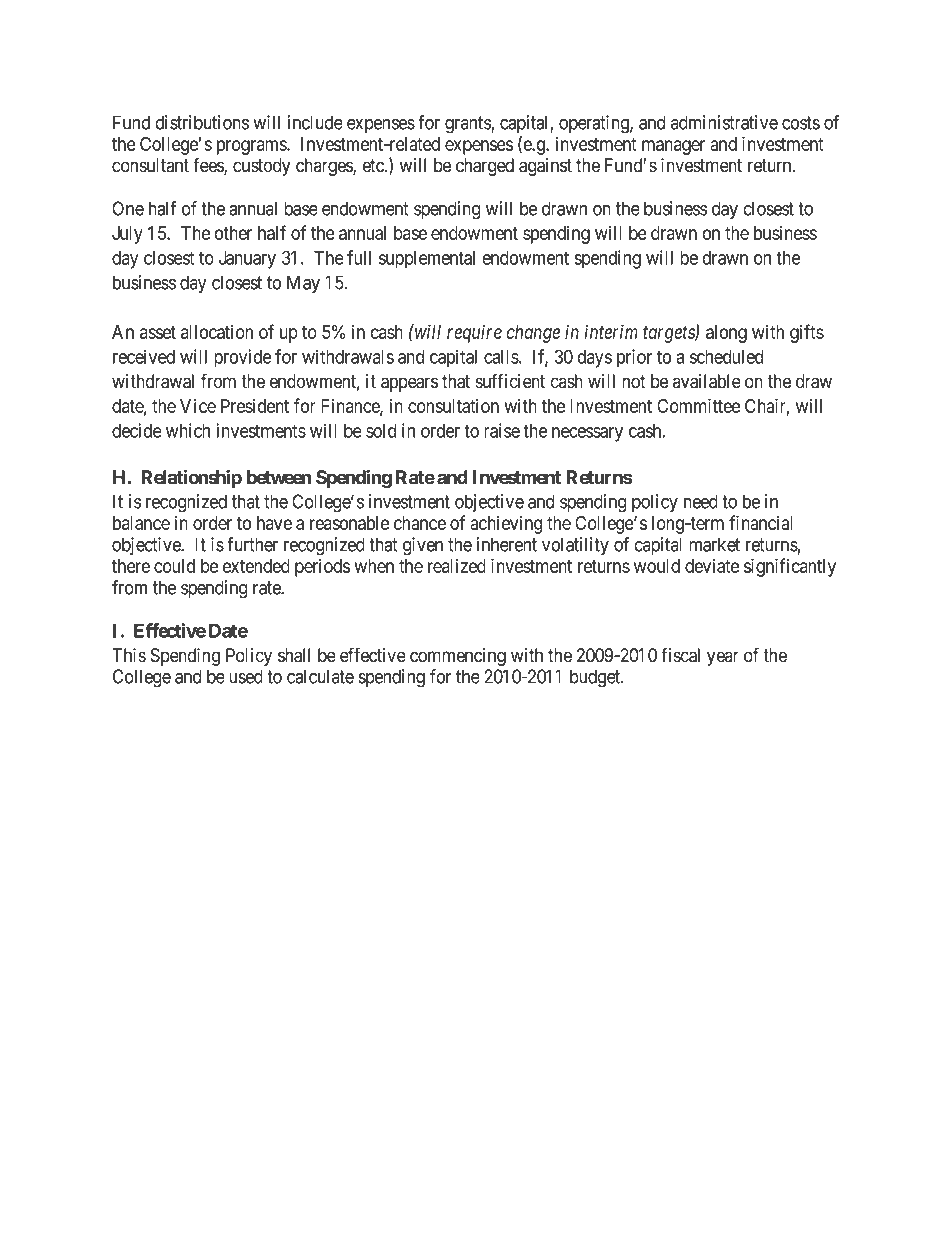  I want to click on require, so click(474, 334).
